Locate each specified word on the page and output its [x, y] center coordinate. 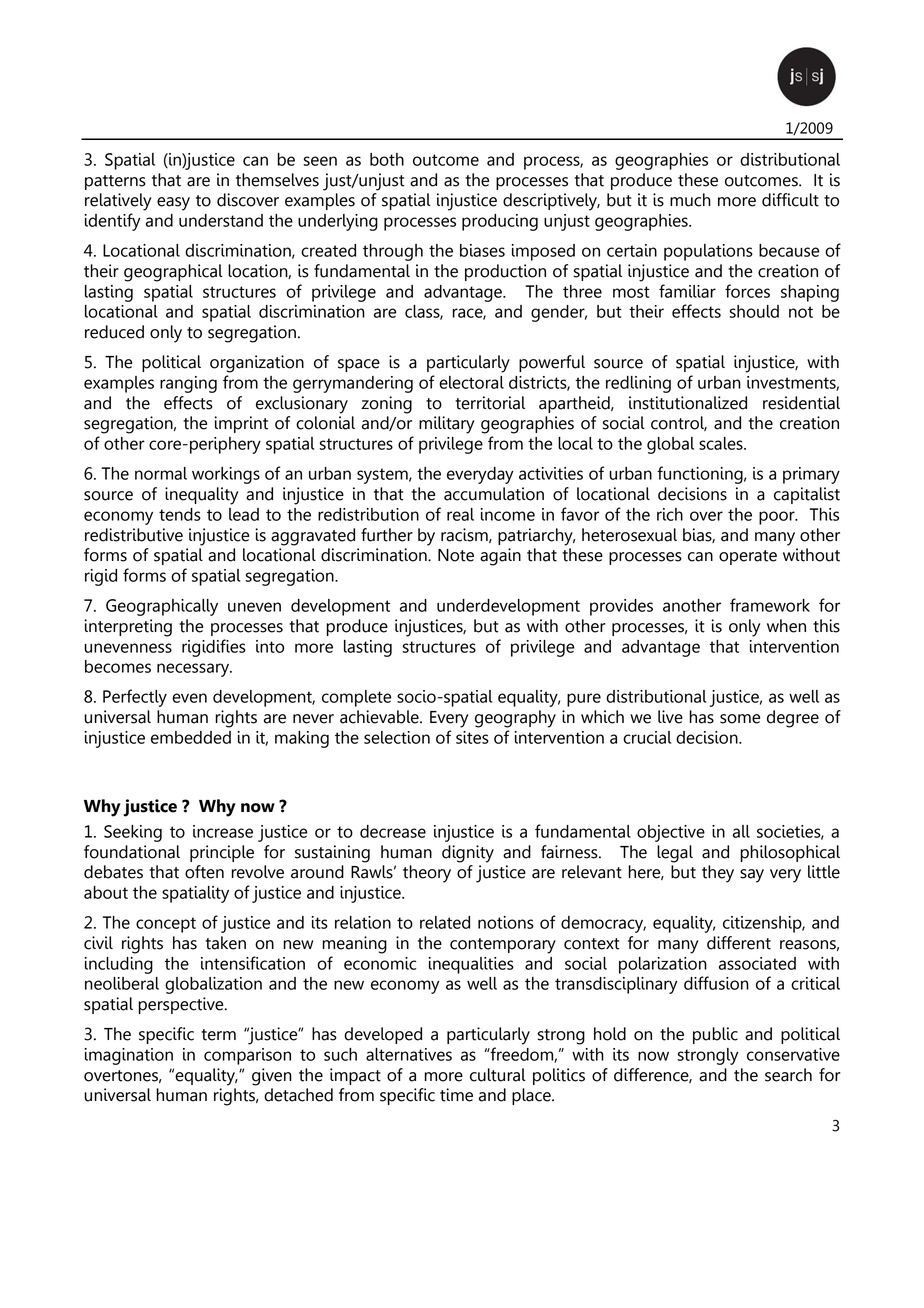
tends [180, 514]
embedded [191, 737]
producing [500, 222]
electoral [471, 382]
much [690, 200]
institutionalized [688, 403]
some [740, 719]
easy [173, 204]
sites [472, 737]
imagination [129, 1056]
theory [427, 874]
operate [748, 557]
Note [456, 555]
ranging [188, 384]
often [204, 872]
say [752, 876]
